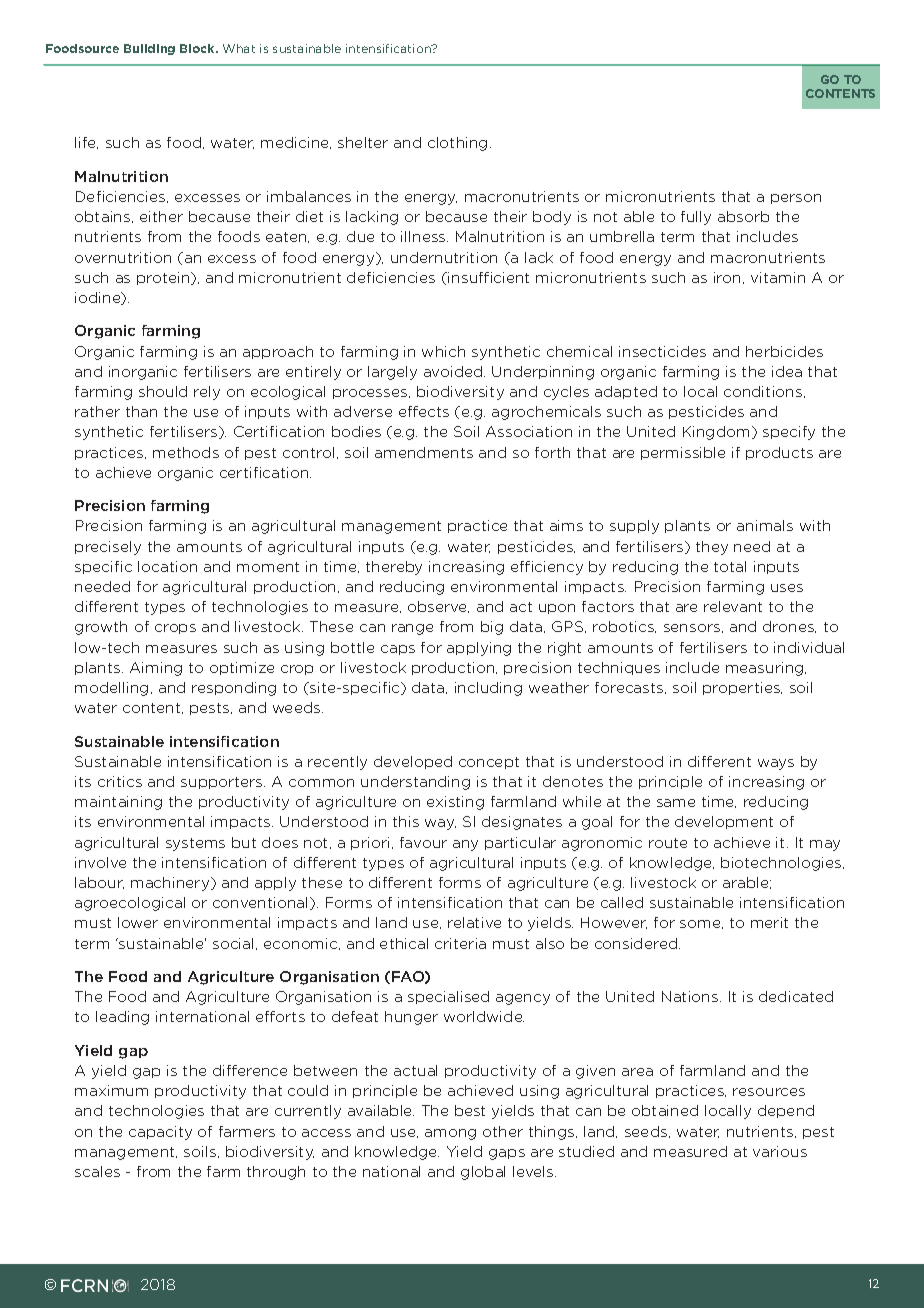 The width and height of the screenshot is (924, 1308). I want to click on person, so click(796, 199).
